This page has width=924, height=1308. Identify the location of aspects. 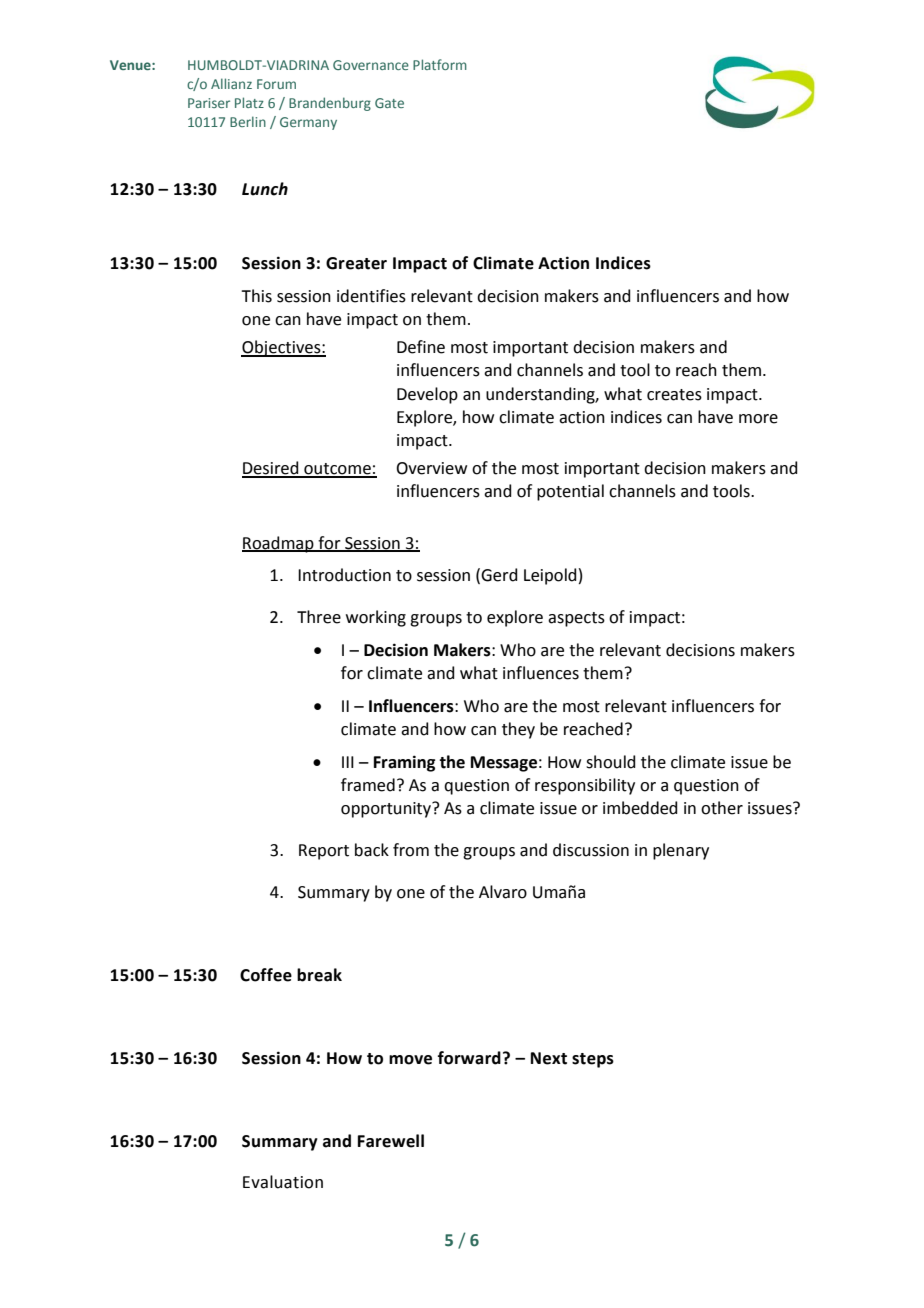
(576, 619).
